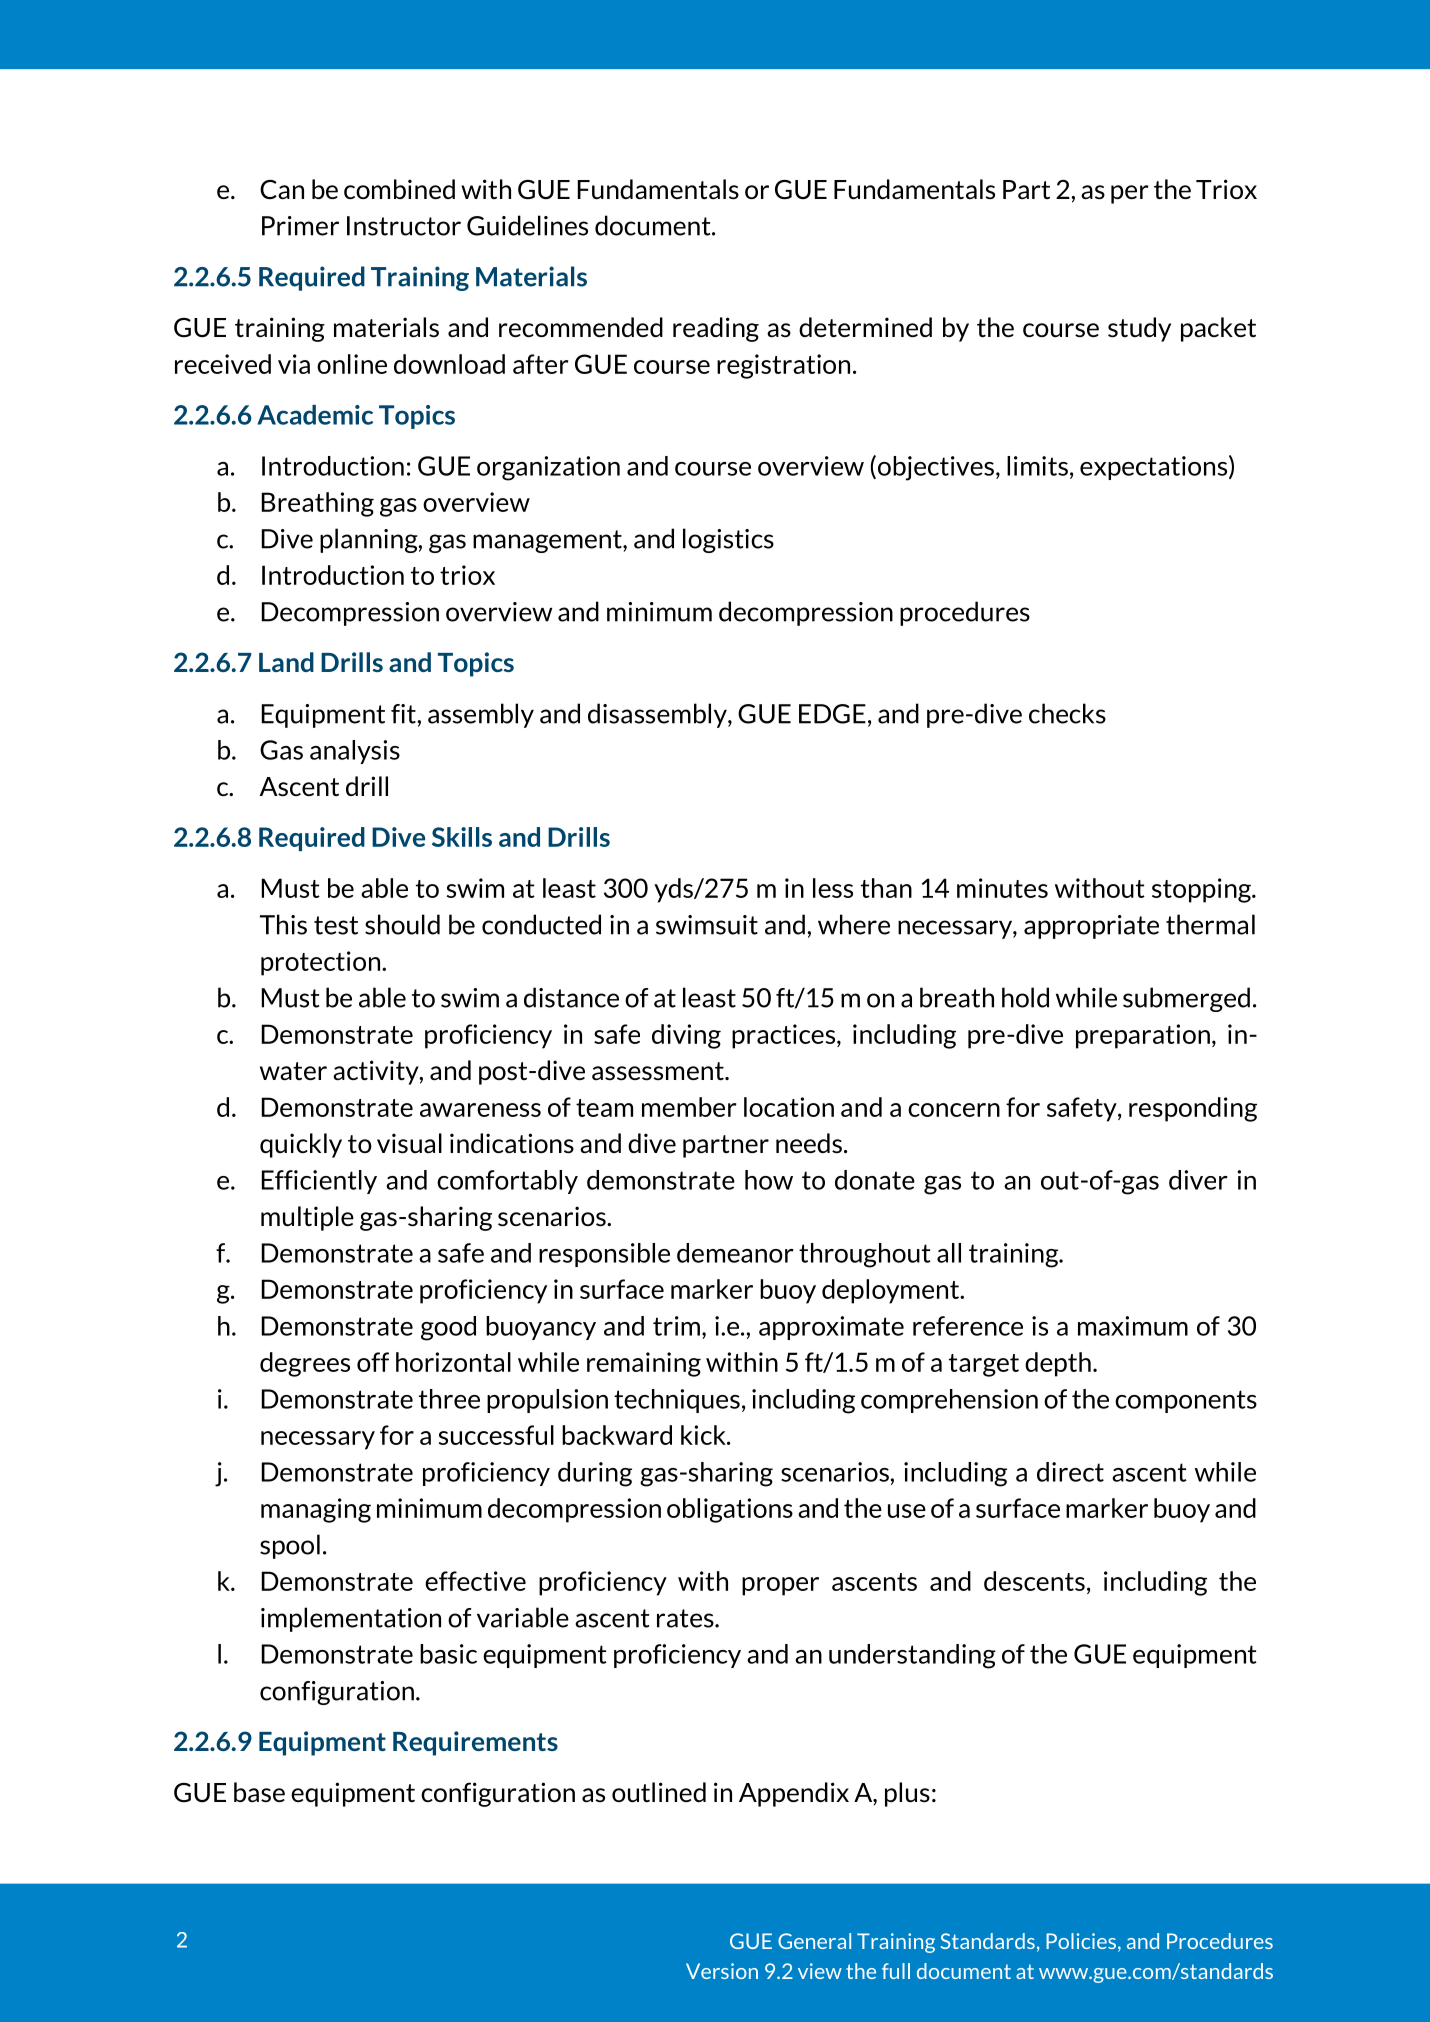  Describe the element at coordinates (1139, 329) in the document. I see `study` at that location.
